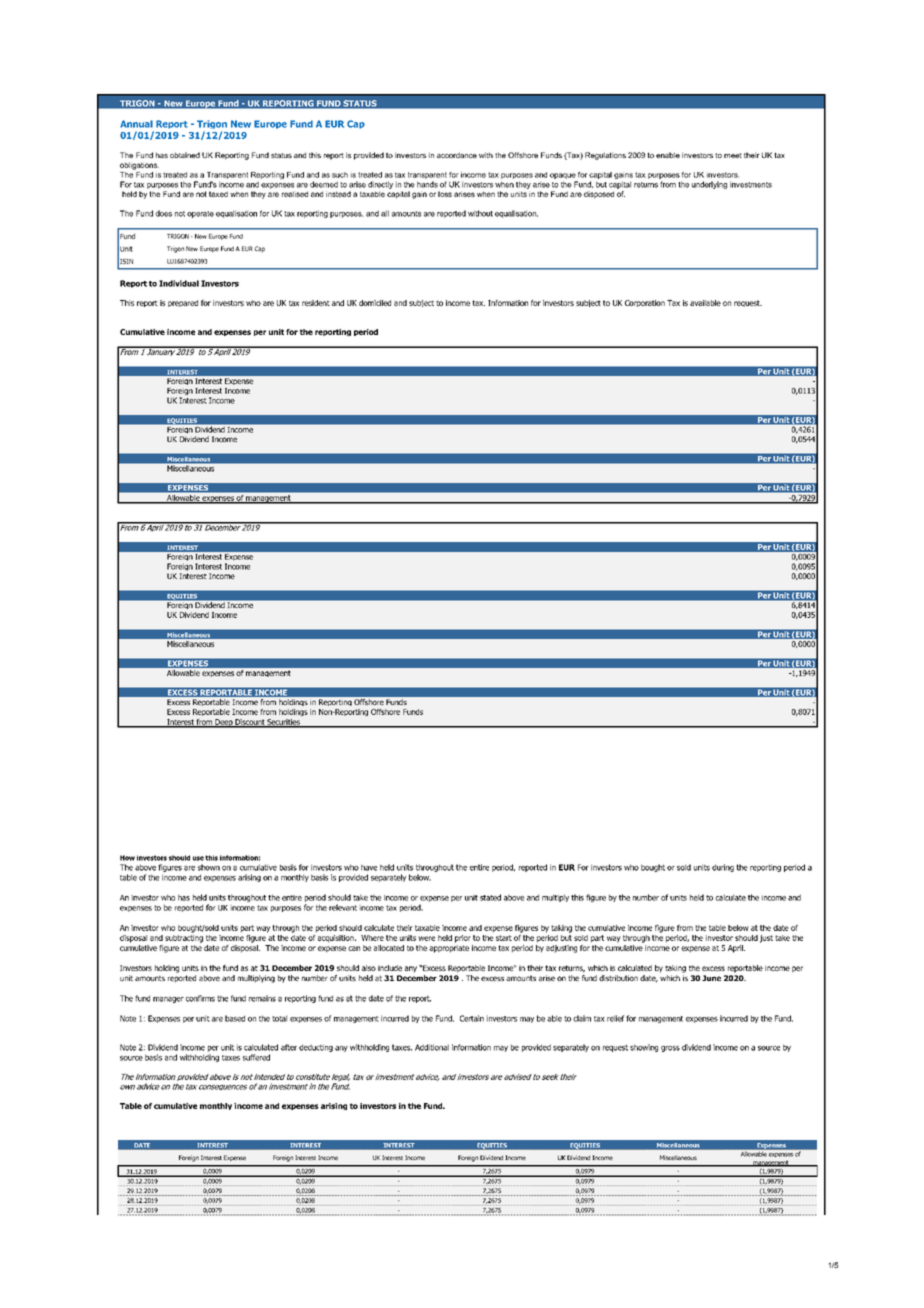  What do you see at coordinates (645, 303) in the screenshot?
I see `Corporation` at bounding box center [645, 303].
